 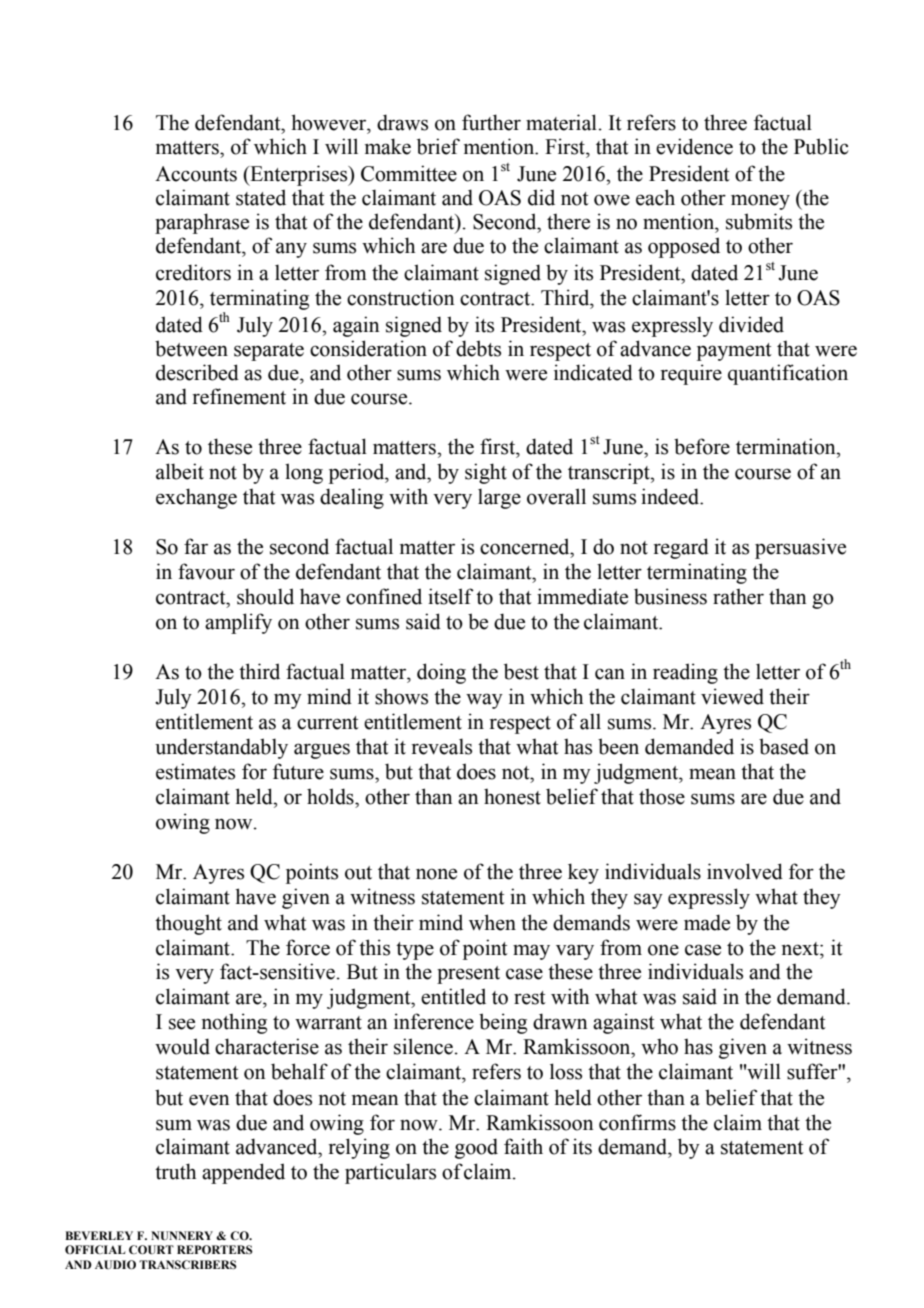 I want to click on NUNNERY, so click(x=182, y=1236).
